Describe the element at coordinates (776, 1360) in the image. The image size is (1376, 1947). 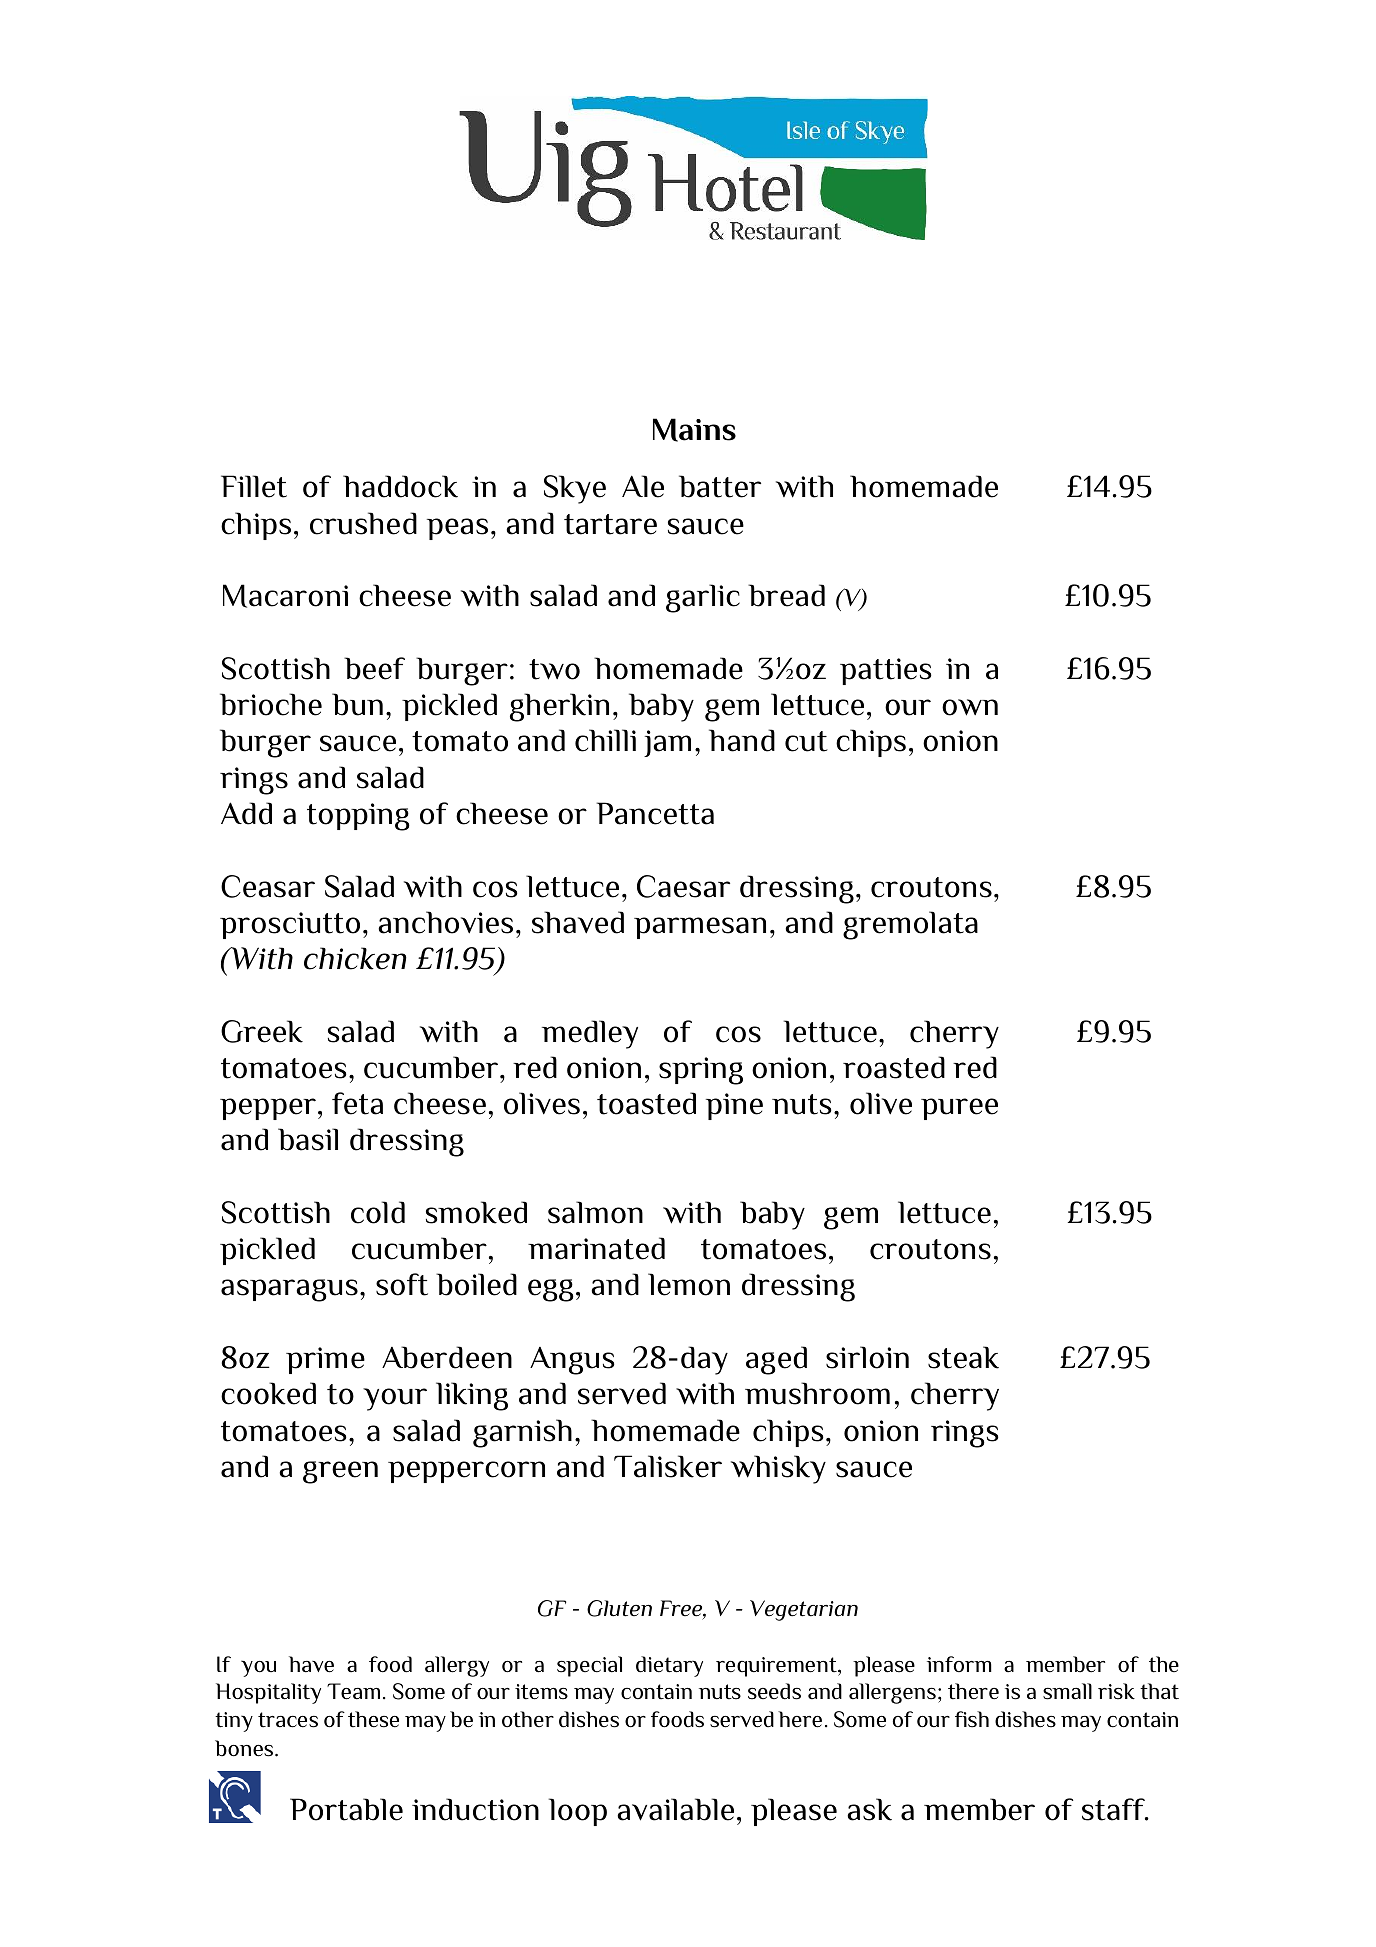
I see `aged` at that location.
